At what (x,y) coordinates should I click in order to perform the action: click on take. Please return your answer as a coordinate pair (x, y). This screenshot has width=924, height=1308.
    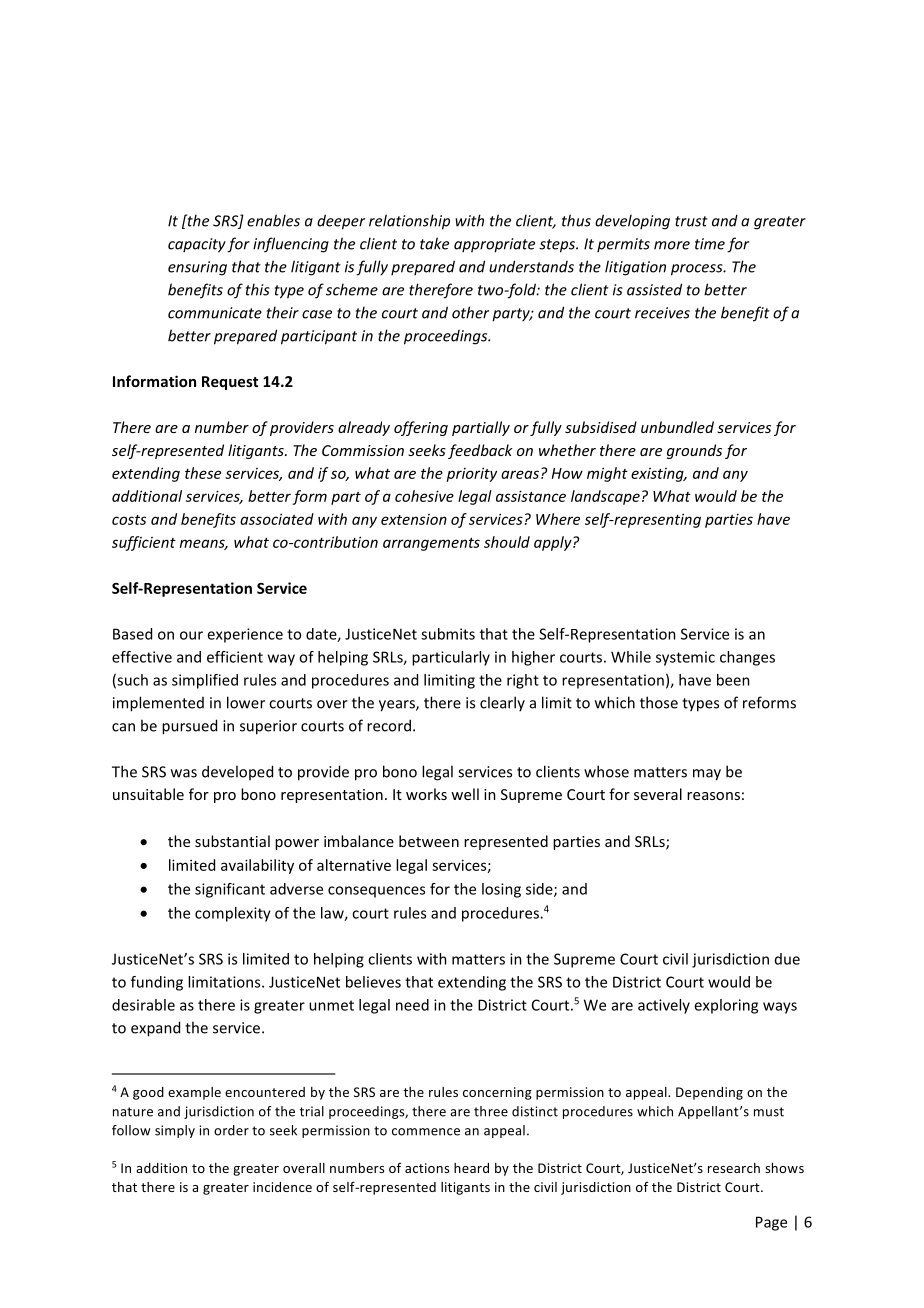
    Looking at the image, I should click on (434, 243).
